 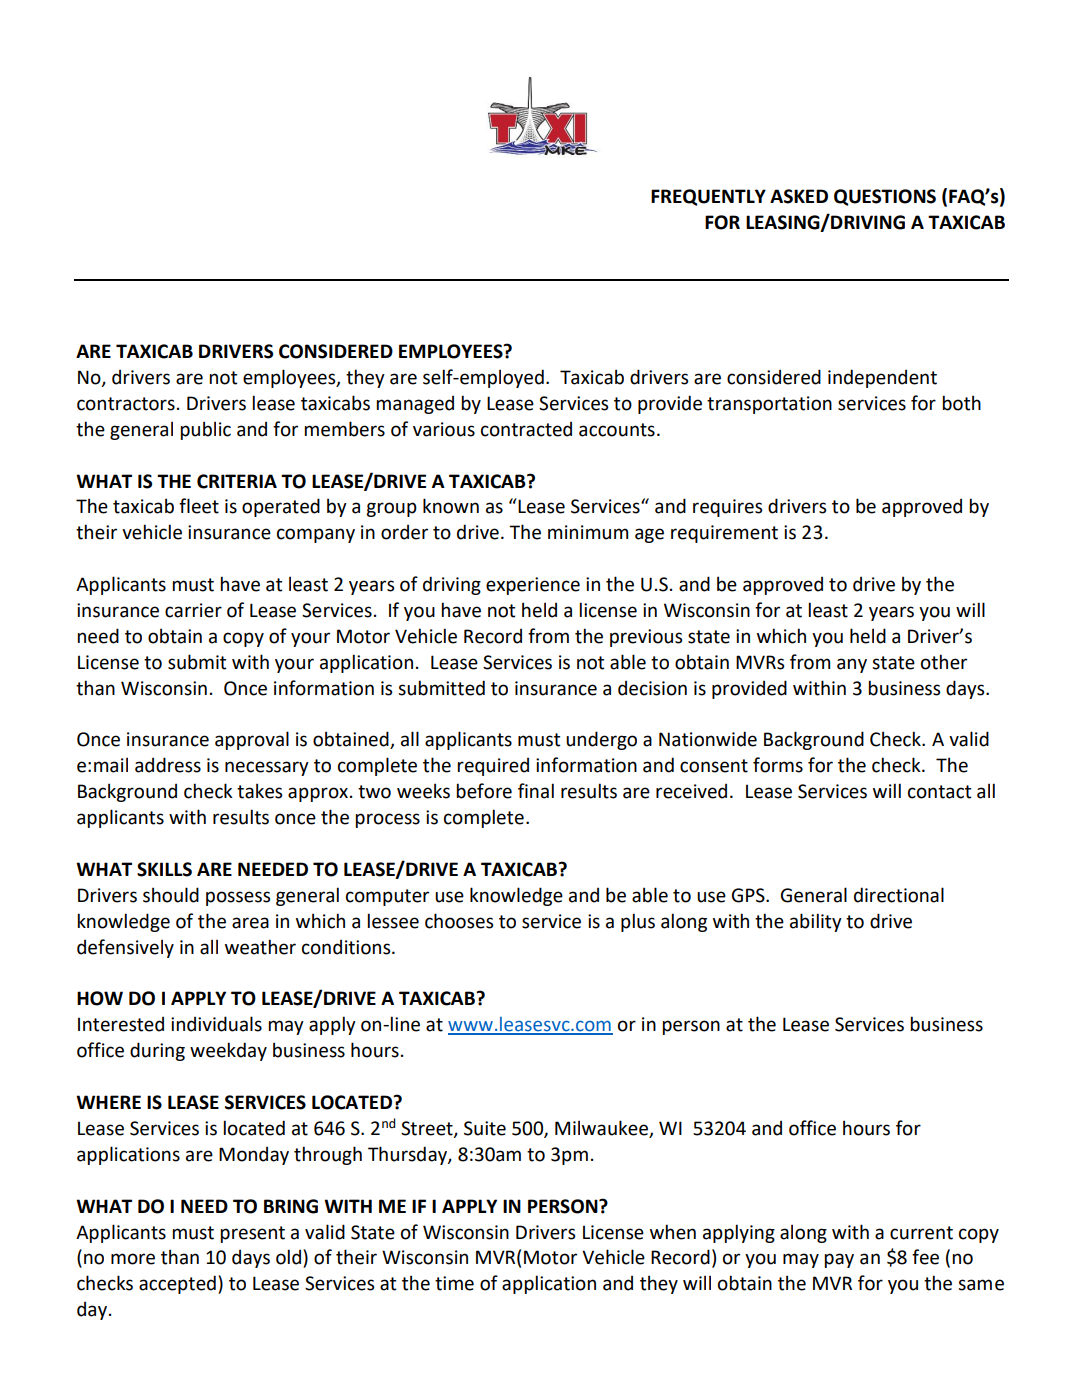 I want to click on requires, so click(x=727, y=508).
